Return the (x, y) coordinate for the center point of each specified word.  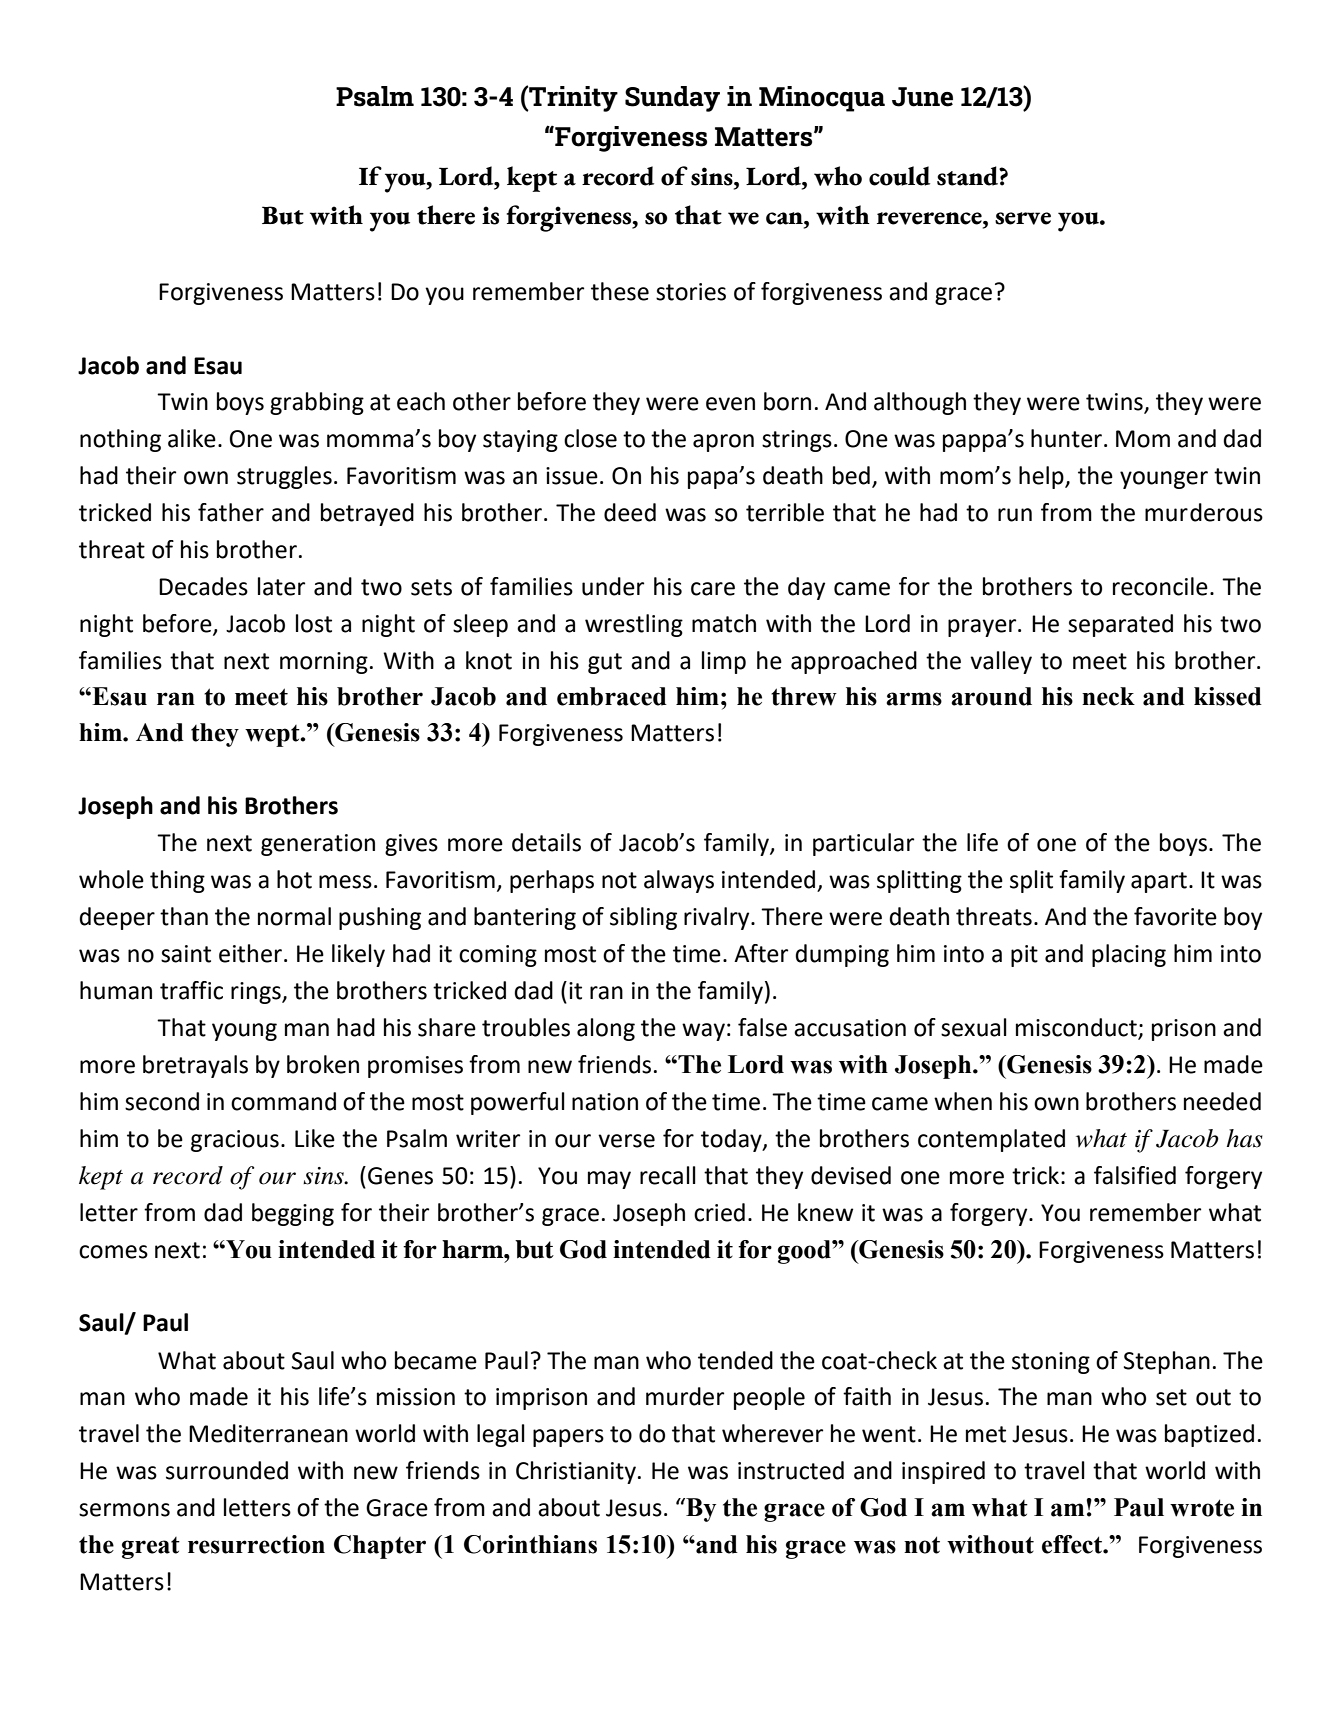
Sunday (672, 99)
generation (318, 845)
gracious (235, 1141)
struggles (284, 477)
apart (1159, 882)
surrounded (227, 1470)
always (679, 881)
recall (668, 1175)
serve (1023, 218)
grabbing (317, 403)
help (1042, 477)
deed (630, 512)
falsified (1135, 1175)
